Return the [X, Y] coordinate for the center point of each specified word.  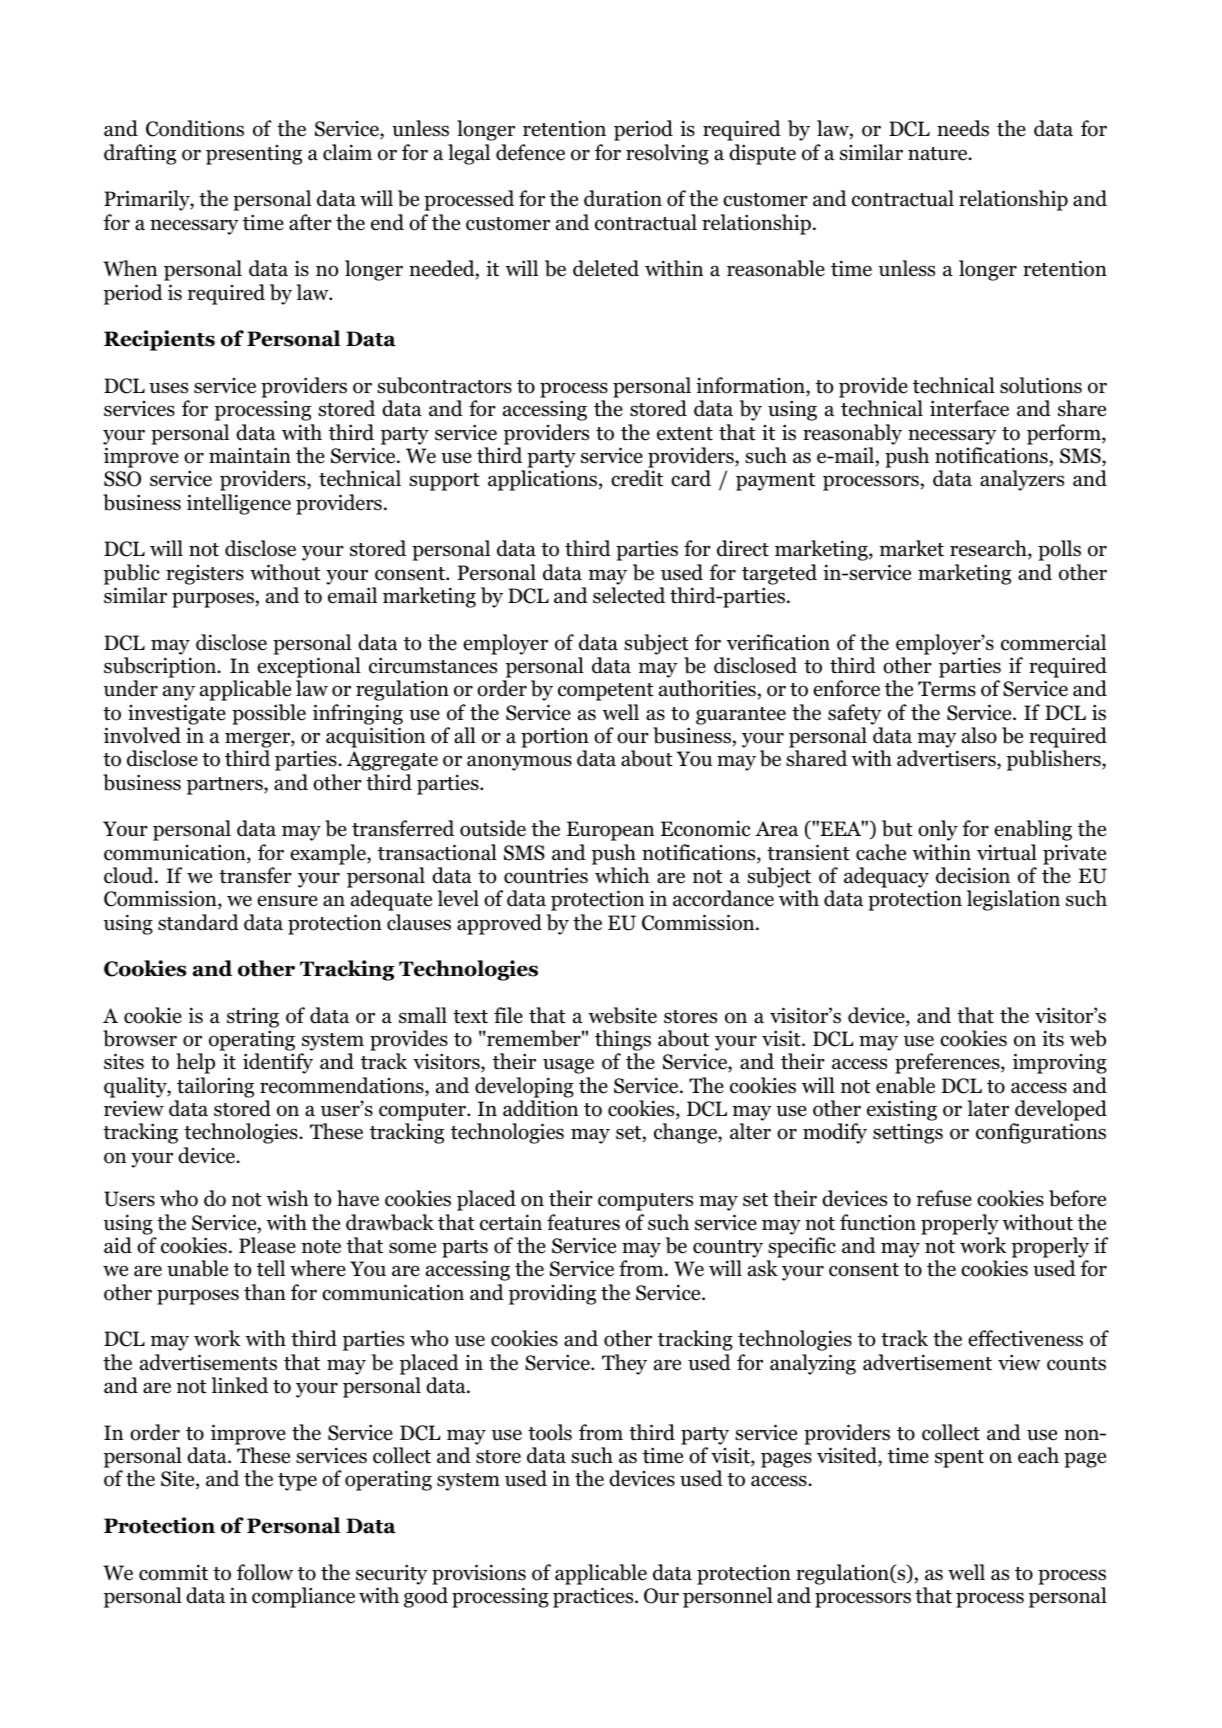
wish [287, 1198]
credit [637, 478]
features [583, 1222]
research [989, 549]
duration [623, 198]
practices [594, 1597]
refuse [944, 1198]
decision [973, 875]
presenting [254, 155]
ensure [287, 901]
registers [205, 575]
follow [265, 1572]
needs [963, 128]
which [622, 875]
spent [959, 1459]
